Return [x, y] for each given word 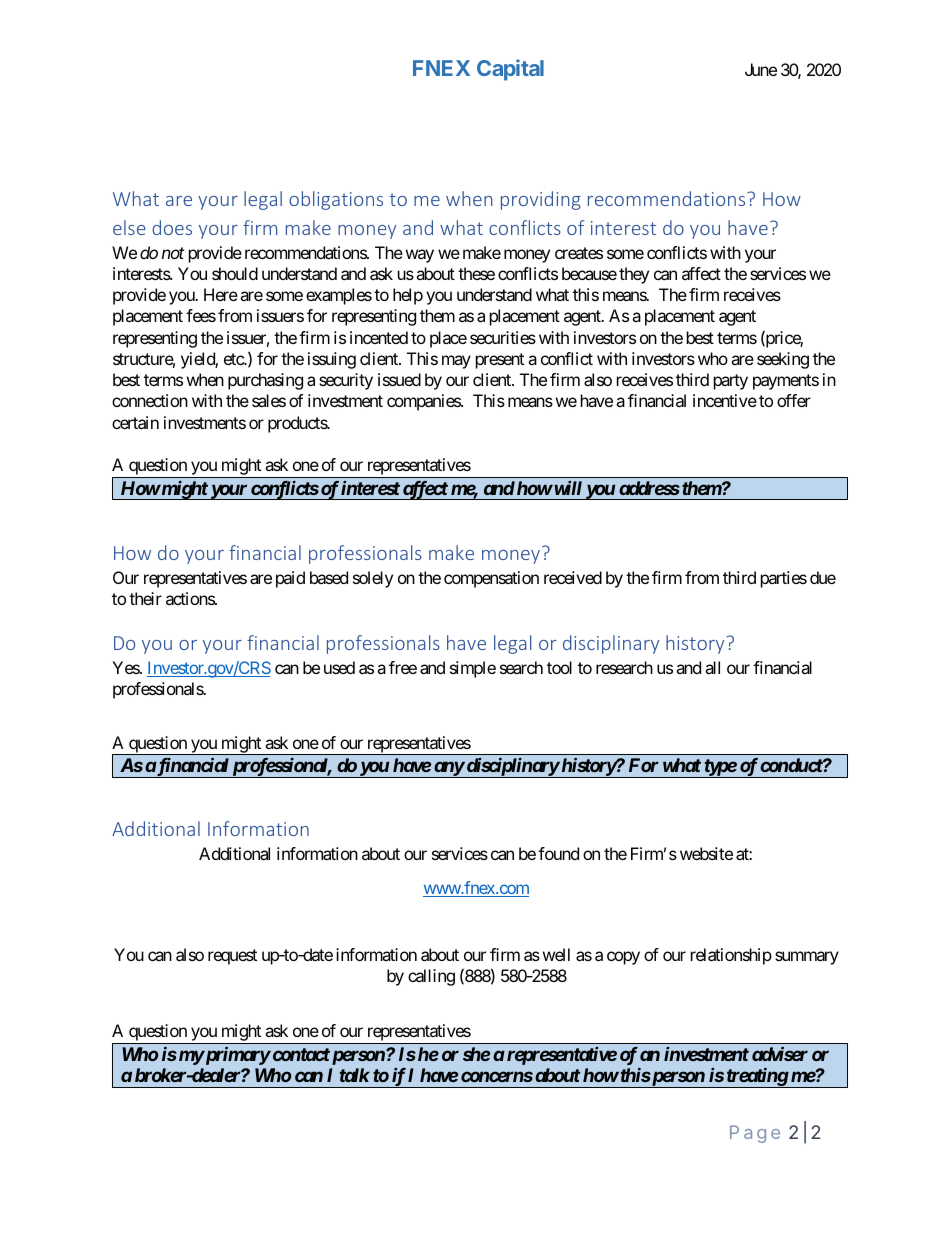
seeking [783, 360]
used [339, 667]
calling [431, 977]
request [232, 957]
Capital [510, 70]
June [761, 69]
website [706, 853]
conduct [792, 765]
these [476, 273]
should [235, 273]
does [172, 227]
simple [473, 669]
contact [300, 1054]
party [731, 382]
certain [135, 422]
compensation [491, 579]
